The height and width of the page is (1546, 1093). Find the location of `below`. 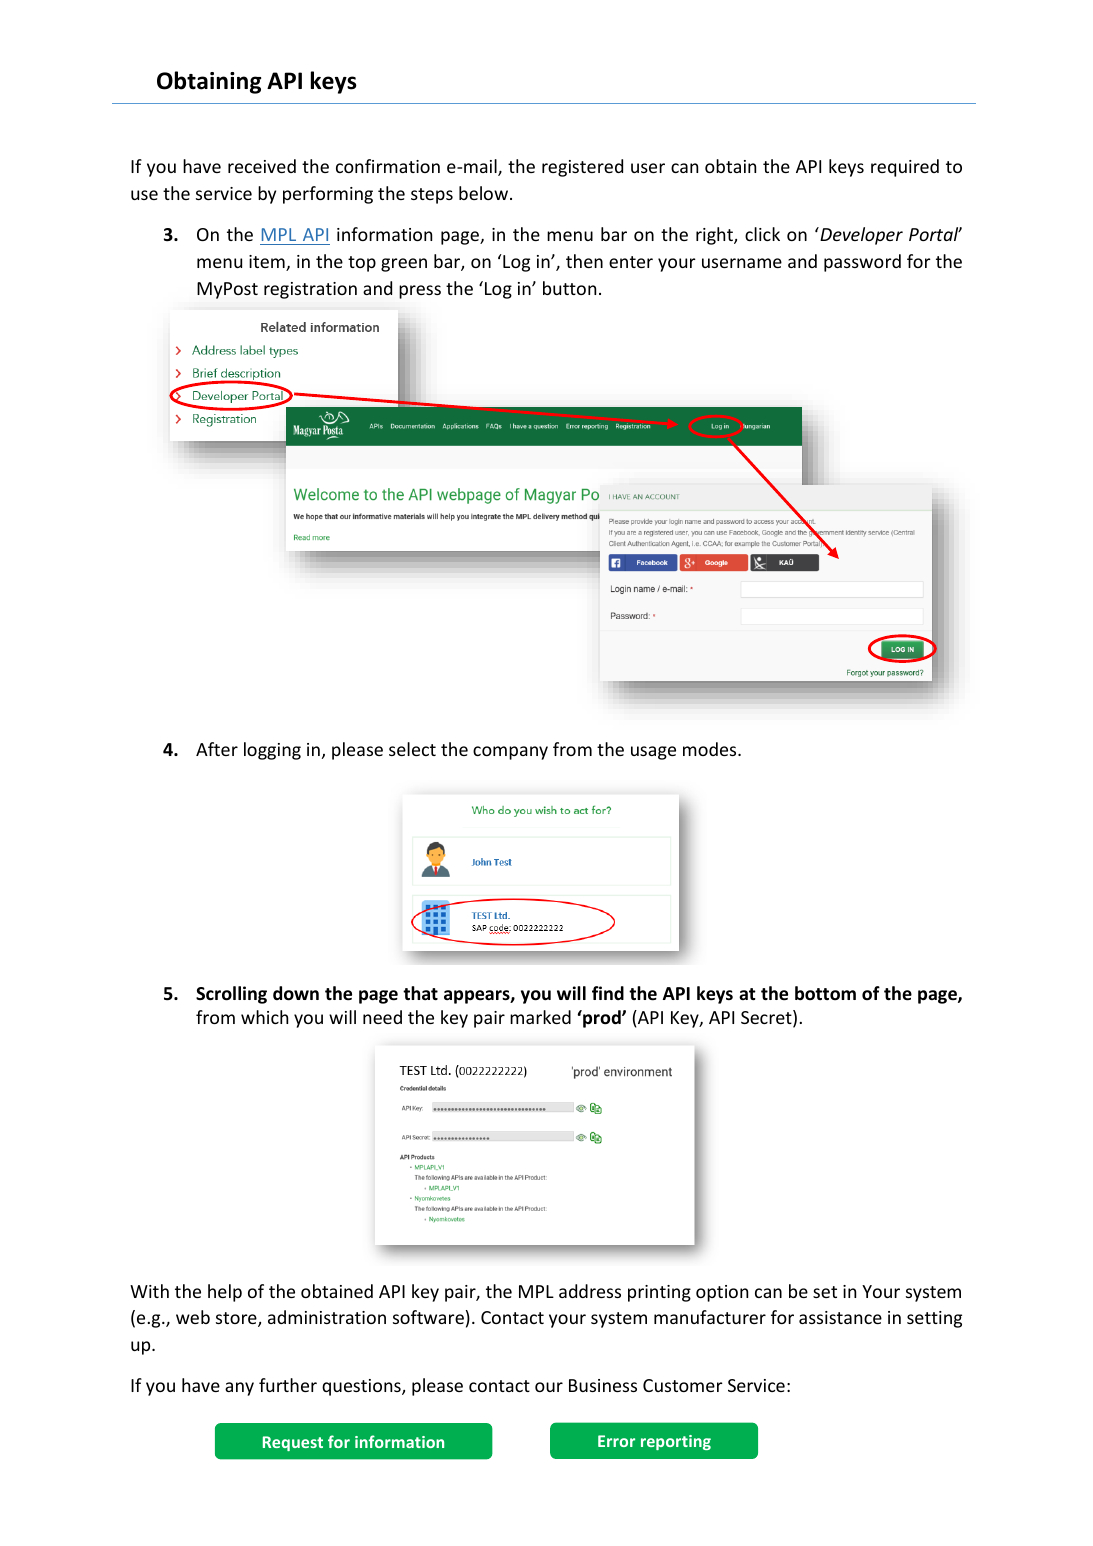

below is located at coordinates (483, 193).
